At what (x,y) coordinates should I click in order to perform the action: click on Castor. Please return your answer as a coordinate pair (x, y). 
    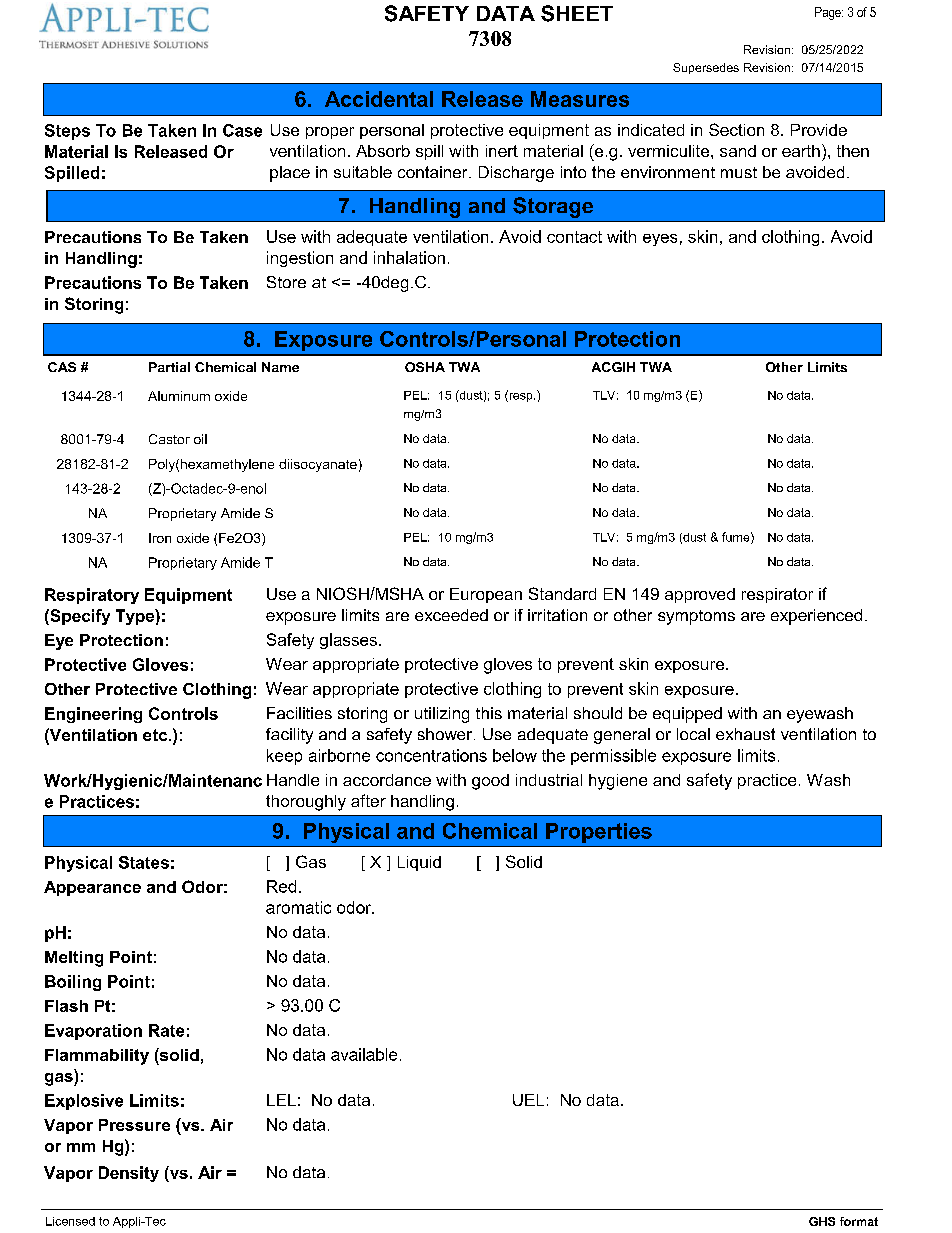
    Looking at the image, I should click on (169, 439).
